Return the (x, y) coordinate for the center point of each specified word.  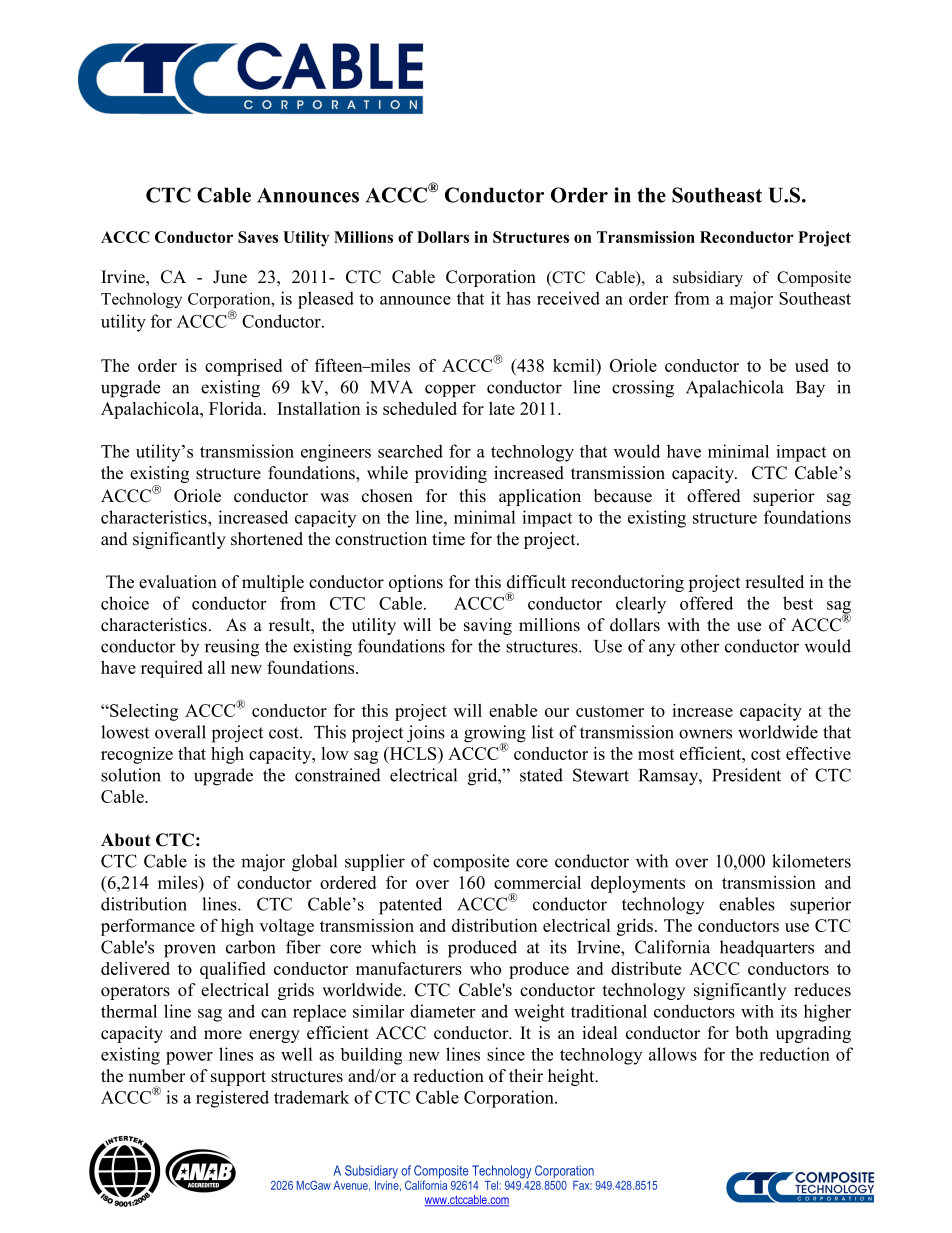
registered (232, 1099)
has (518, 298)
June (230, 277)
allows (673, 1054)
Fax (582, 1185)
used (812, 365)
